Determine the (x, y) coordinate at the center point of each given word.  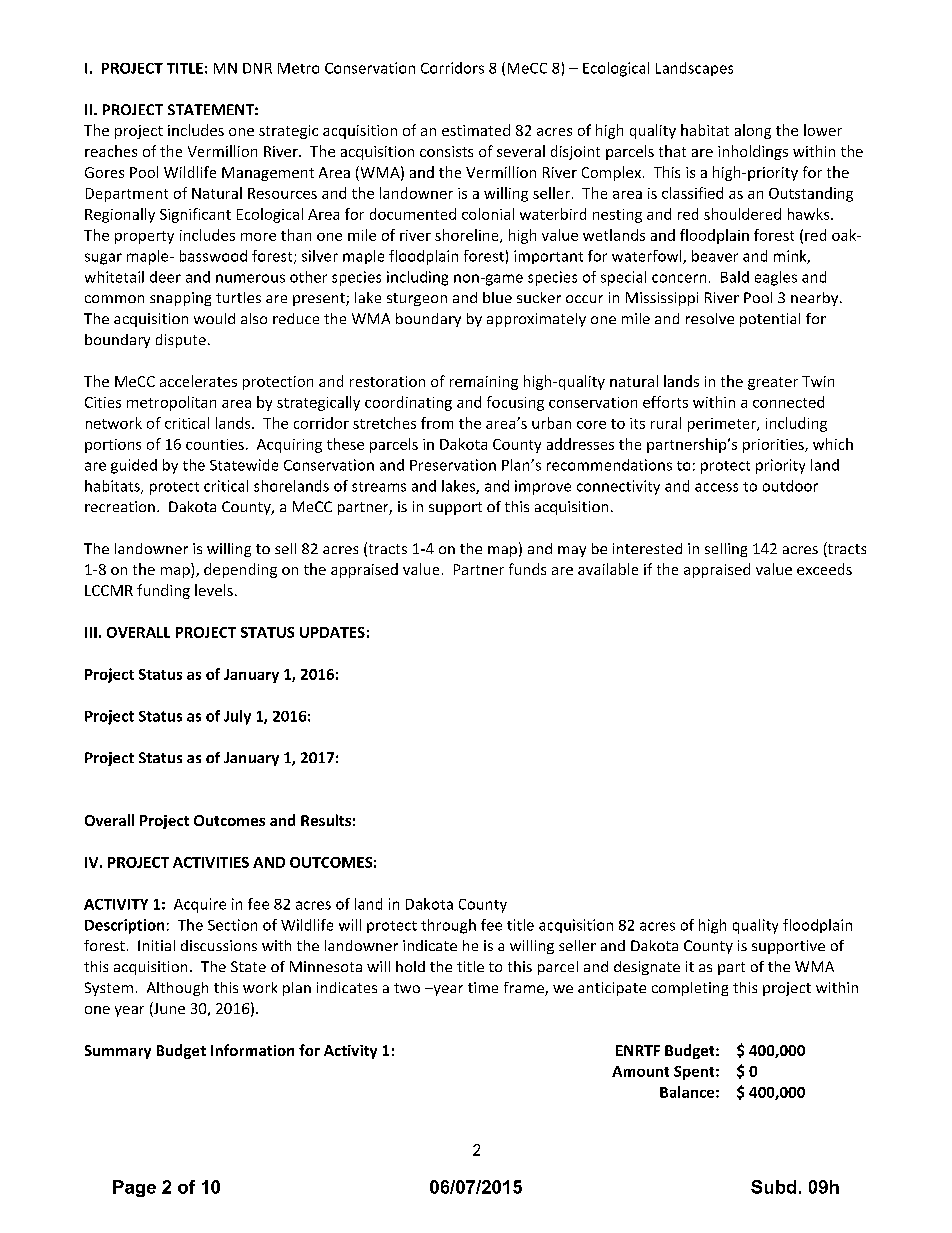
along (753, 131)
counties (215, 444)
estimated (476, 130)
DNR (257, 68)
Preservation (453, 465)
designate (647, 968)
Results (326, 820)
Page (134, 1188)
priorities (774, 446)
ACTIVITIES (211, 862)
